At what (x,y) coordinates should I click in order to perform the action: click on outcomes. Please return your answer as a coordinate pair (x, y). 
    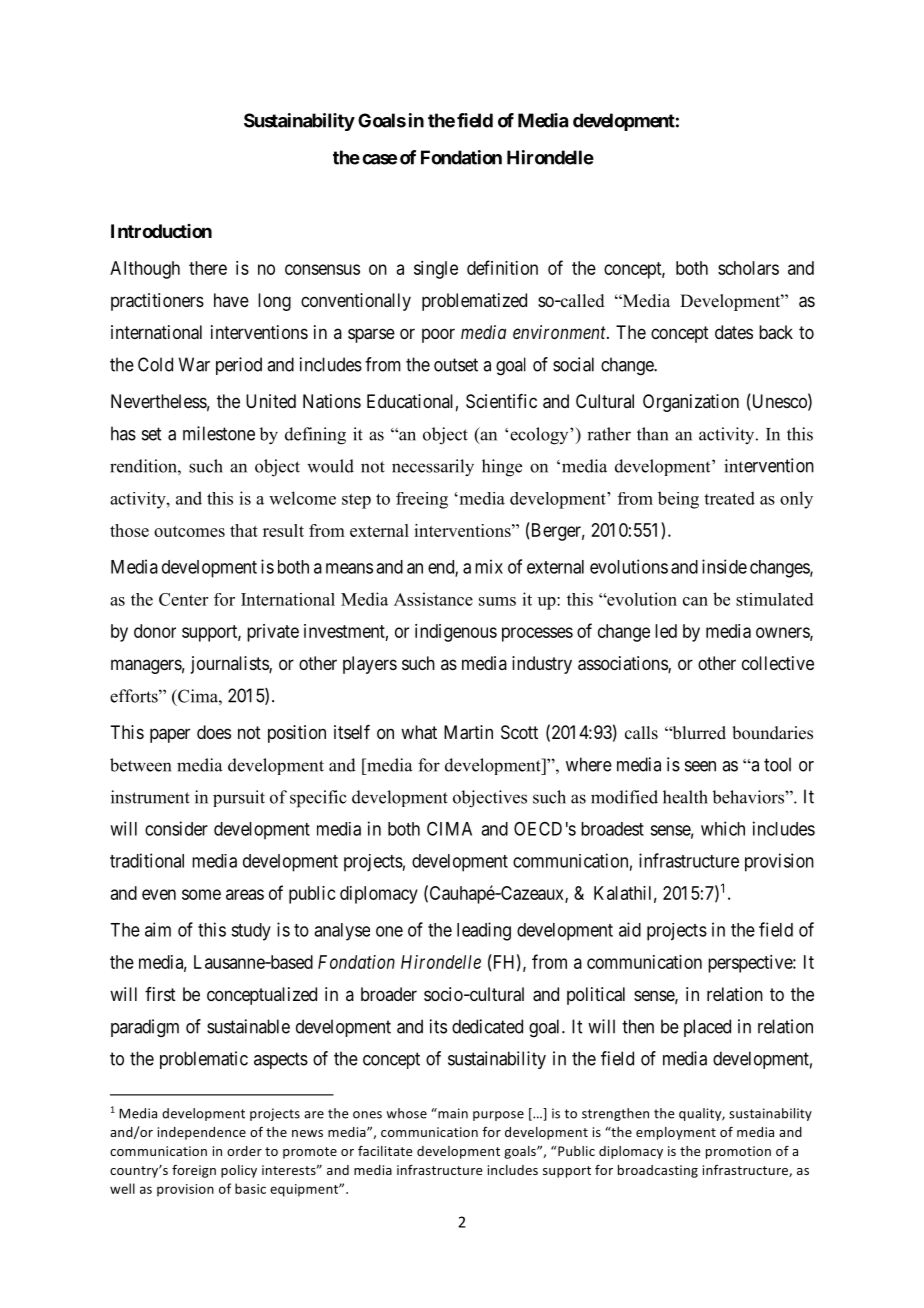
    Looking at the image, I should click on (189, 531).
